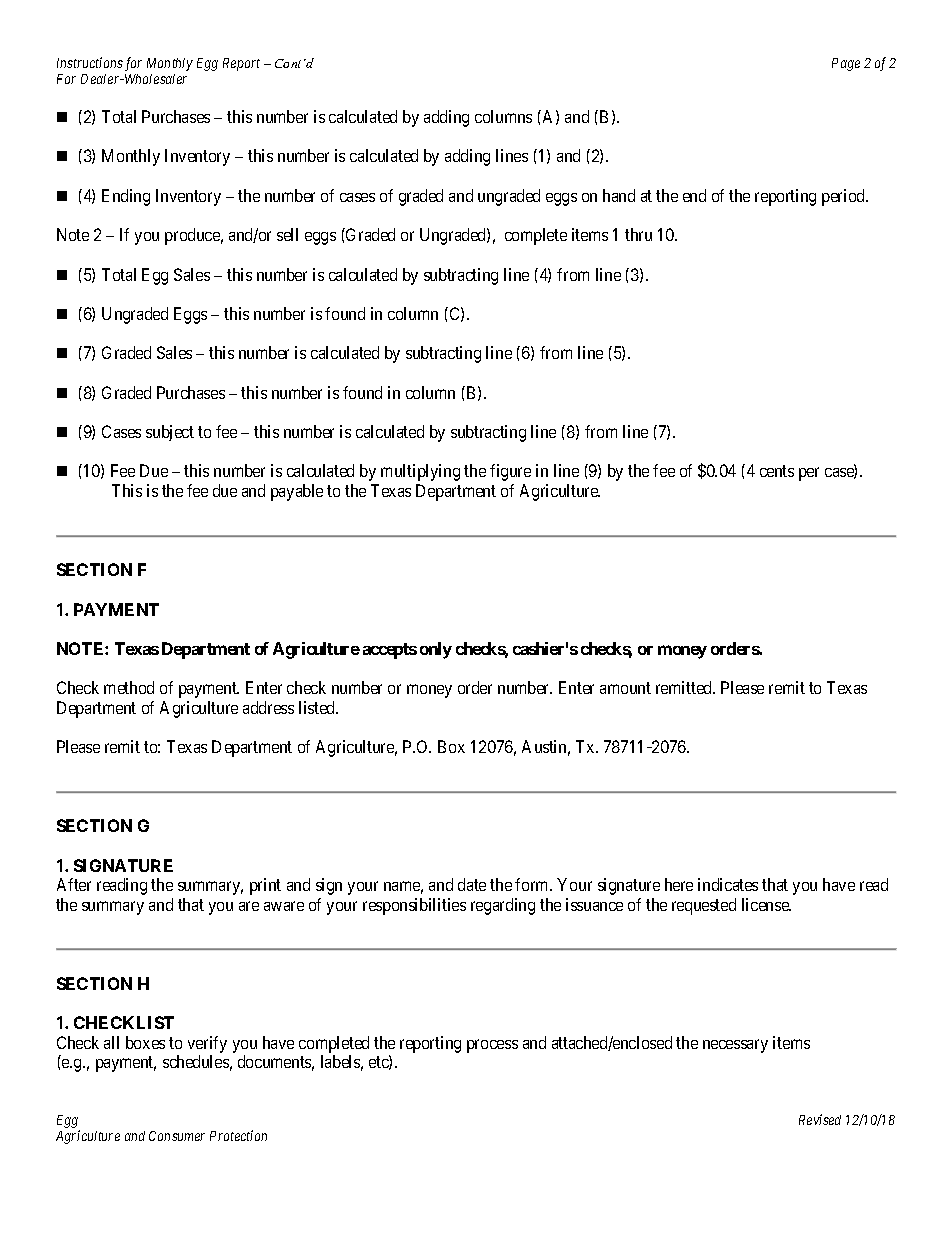  I want to click on Page, so click(846, 64).
